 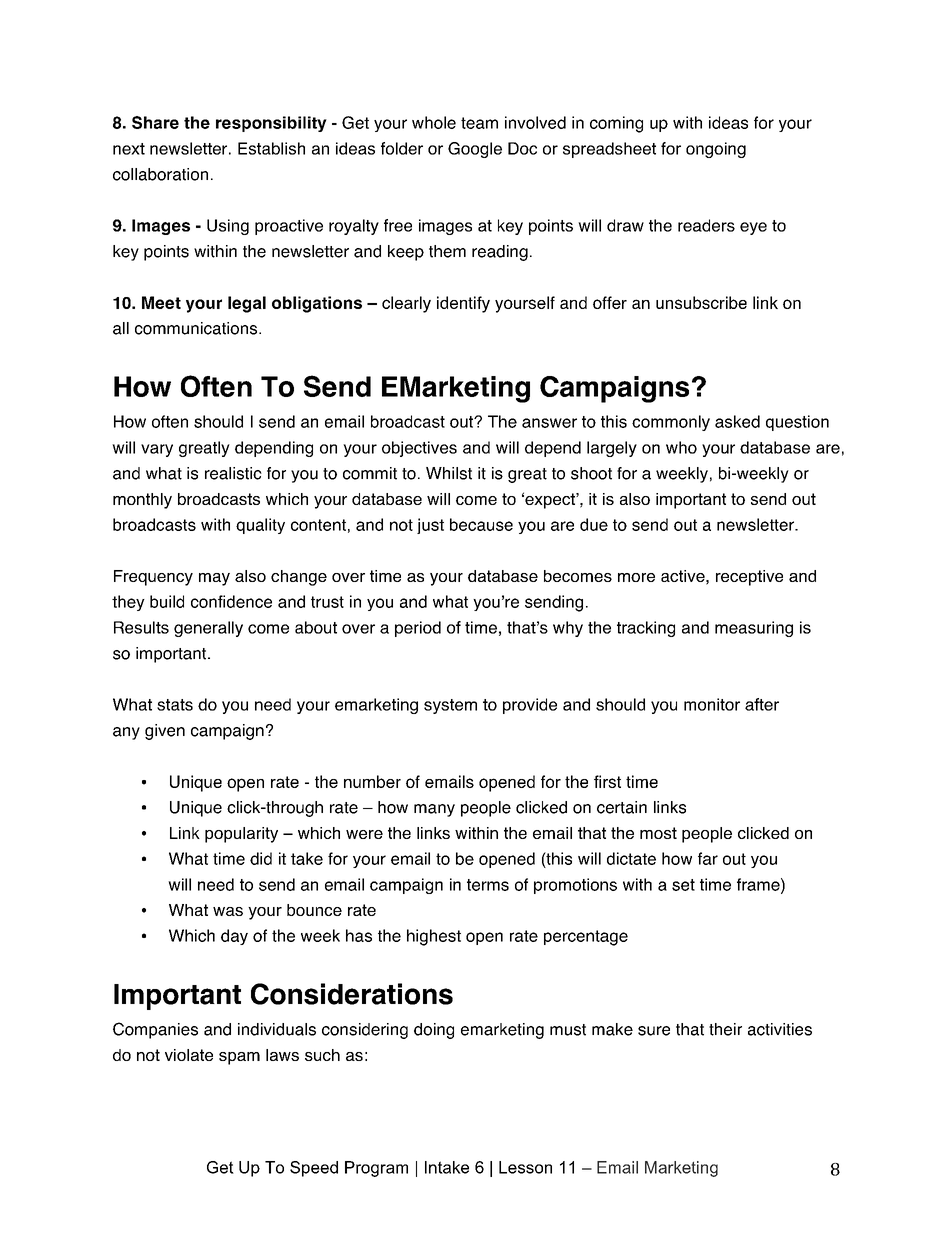 What do you see at coordinates (716, 150) in the document?
I see `ongoing` at bounding box center [716, 150].
